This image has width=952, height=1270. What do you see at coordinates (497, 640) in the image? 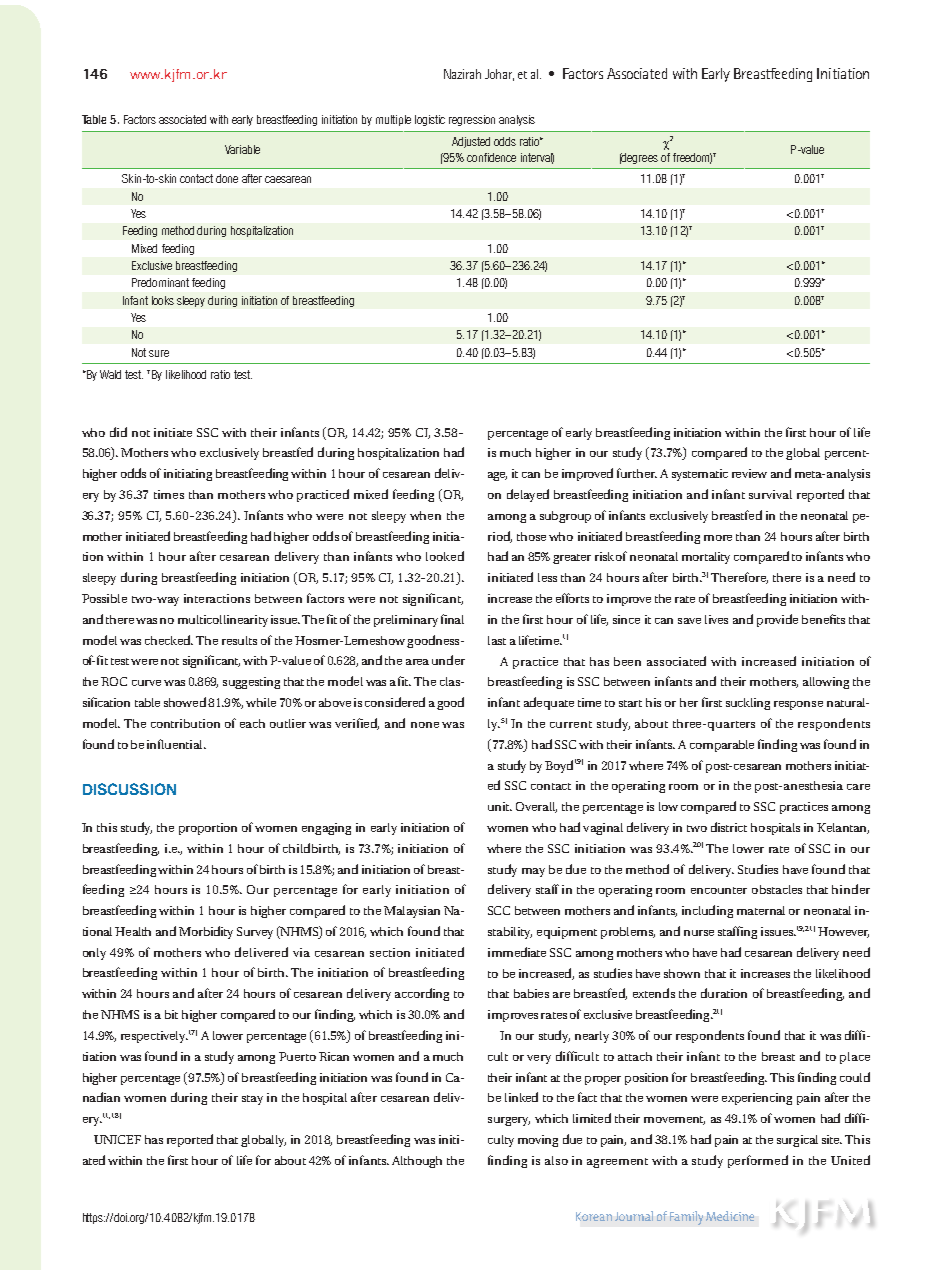
I see `last` at bounding box center [497, 640].
